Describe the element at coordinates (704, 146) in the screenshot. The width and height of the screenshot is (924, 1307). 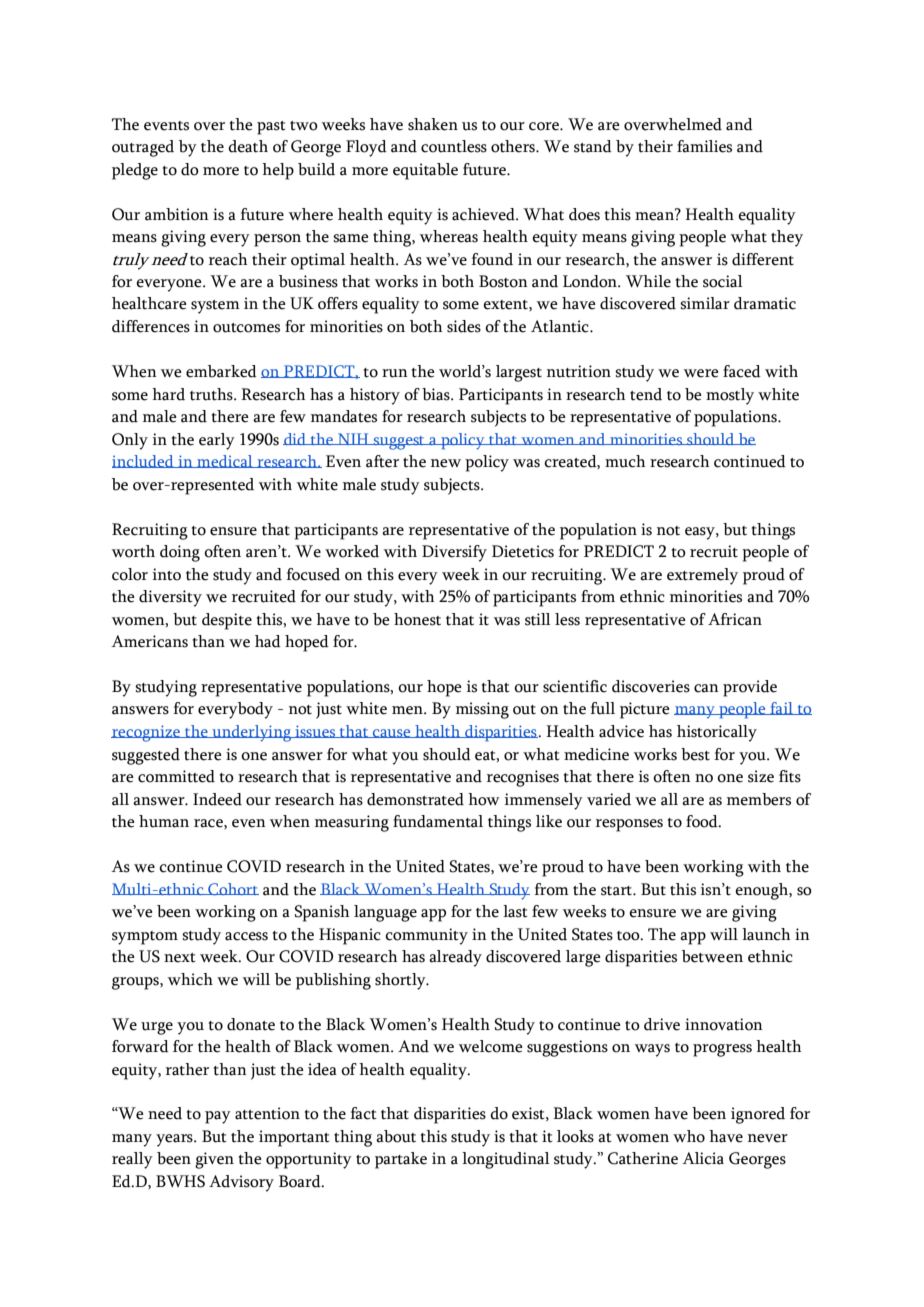
I see `families` at that location.
